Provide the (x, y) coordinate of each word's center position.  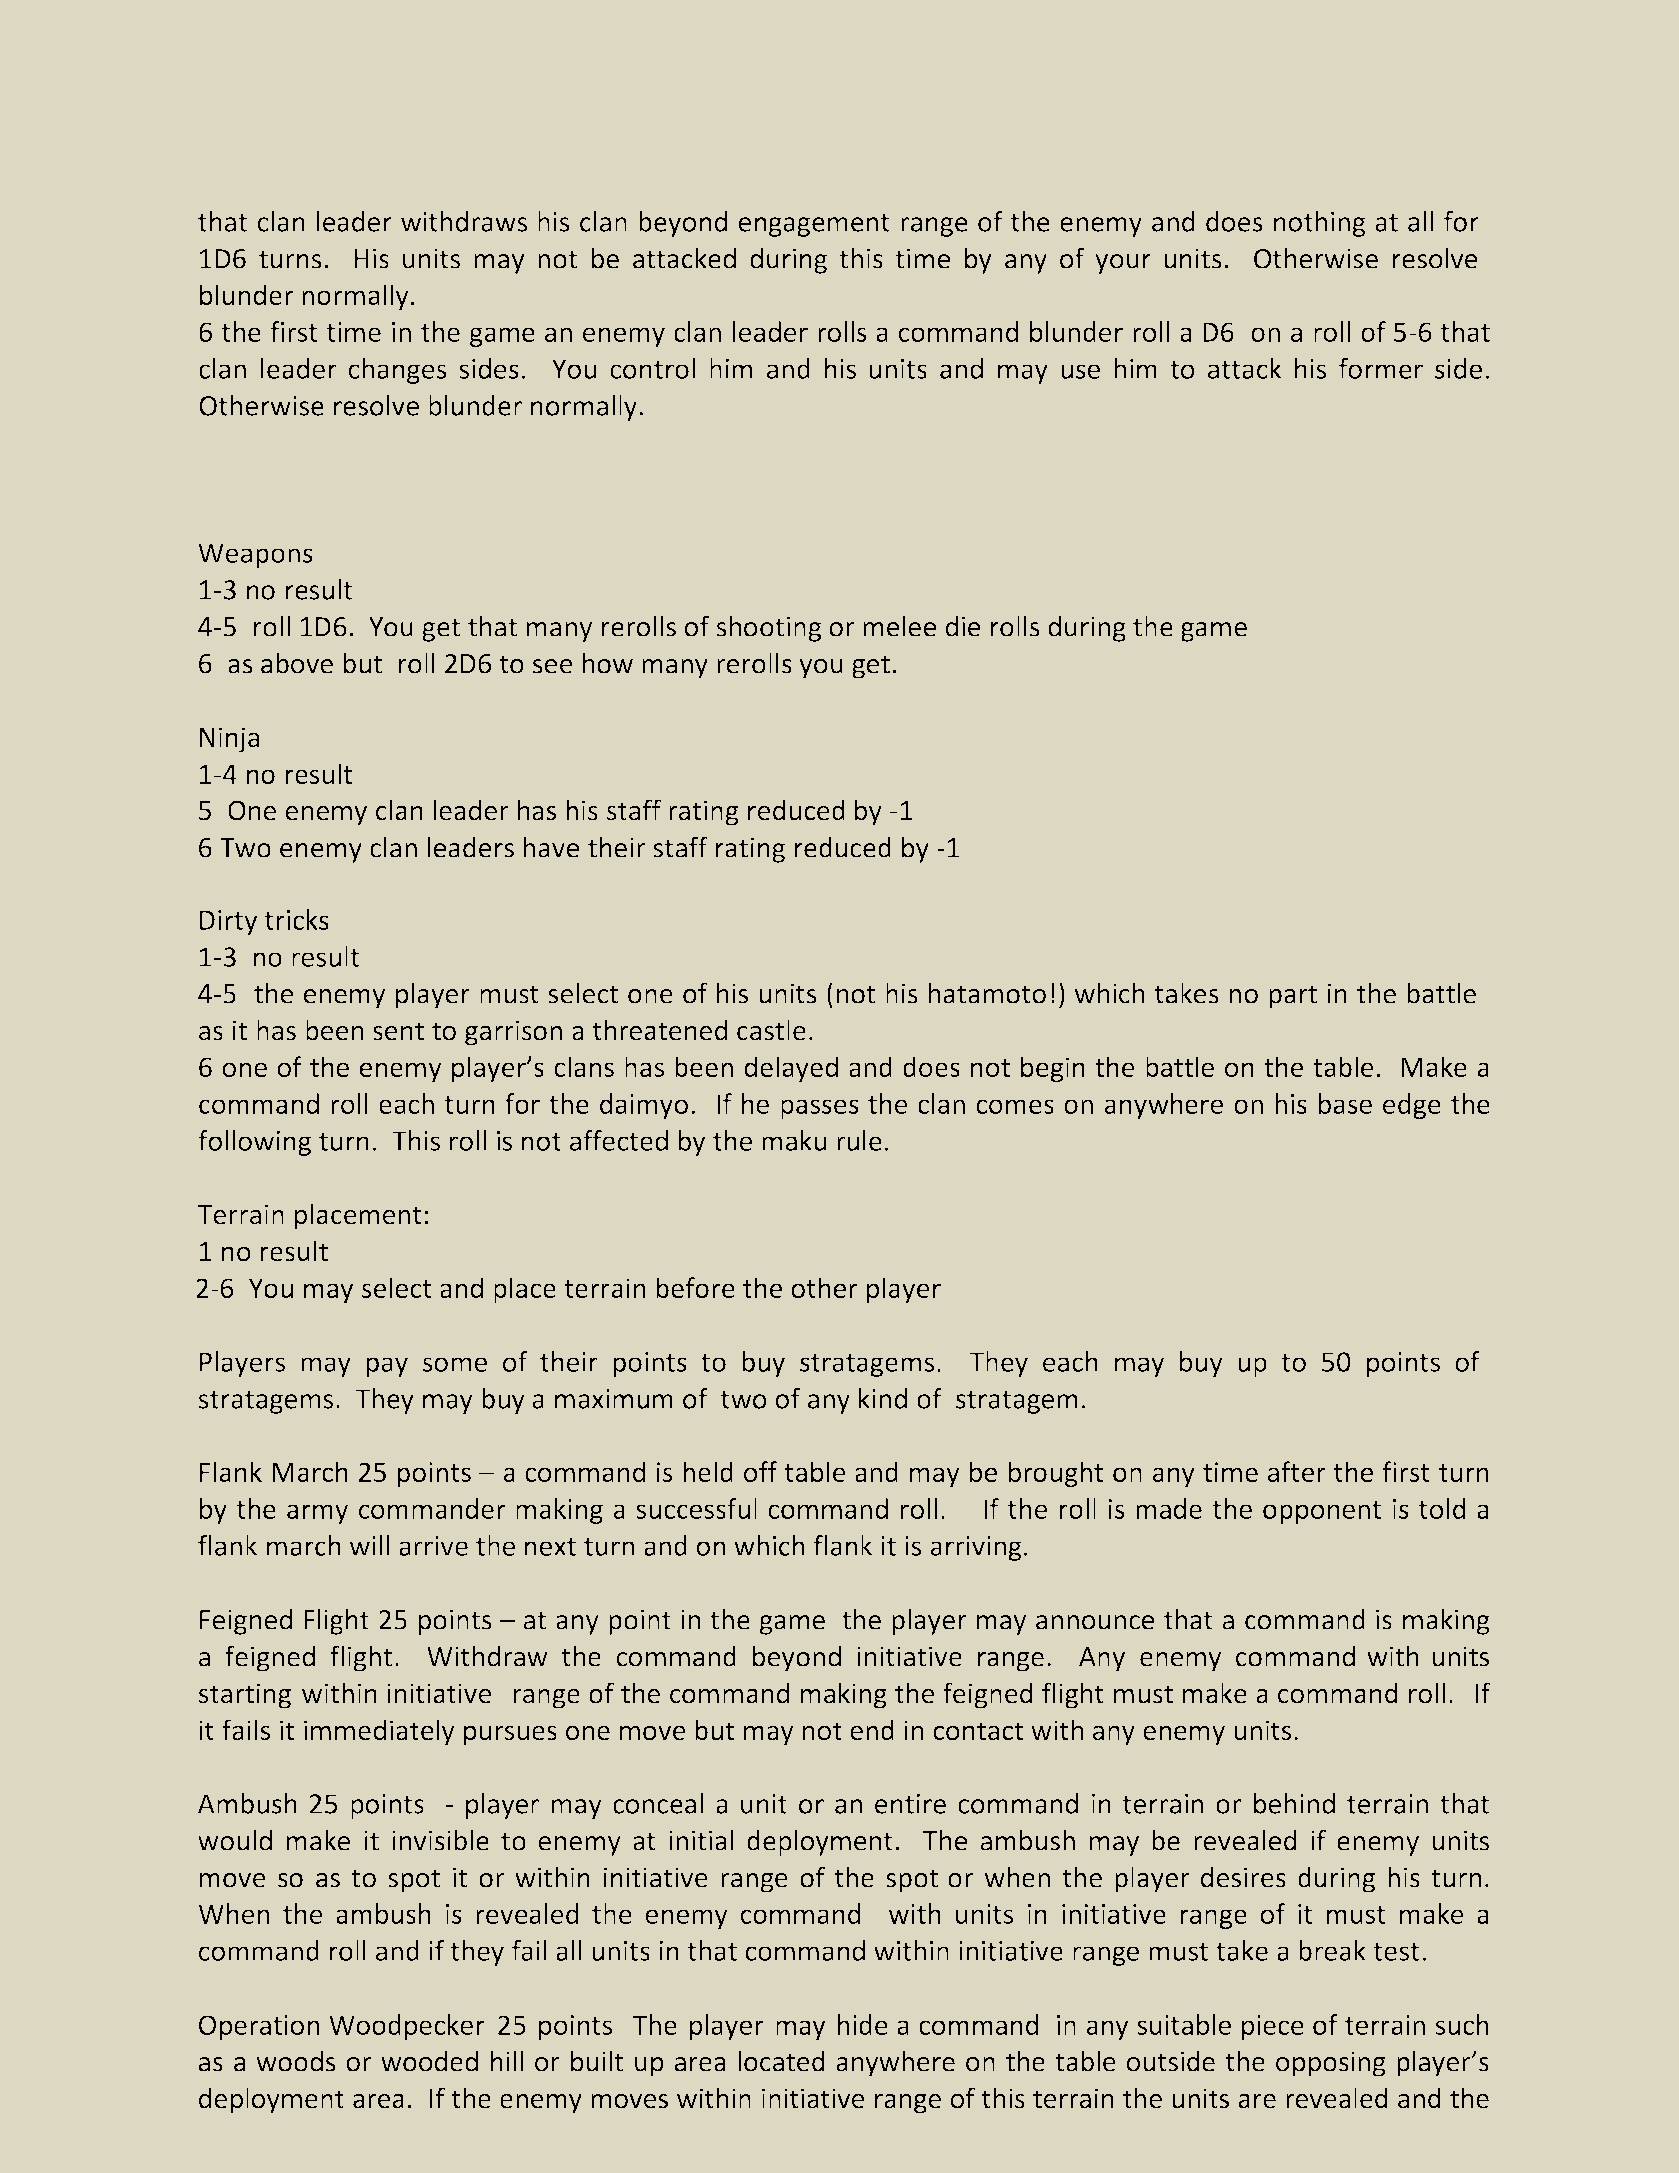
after (1297, 1471)
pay (387, 1367)
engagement (814, 225)
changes (398, 371)
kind (883, 1398)
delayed (791, 1069)
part (1293, 997)
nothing (1320, 224)
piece (1273, 2027)
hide (863, 2024)
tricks (297, 919)
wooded (429, 2061)
